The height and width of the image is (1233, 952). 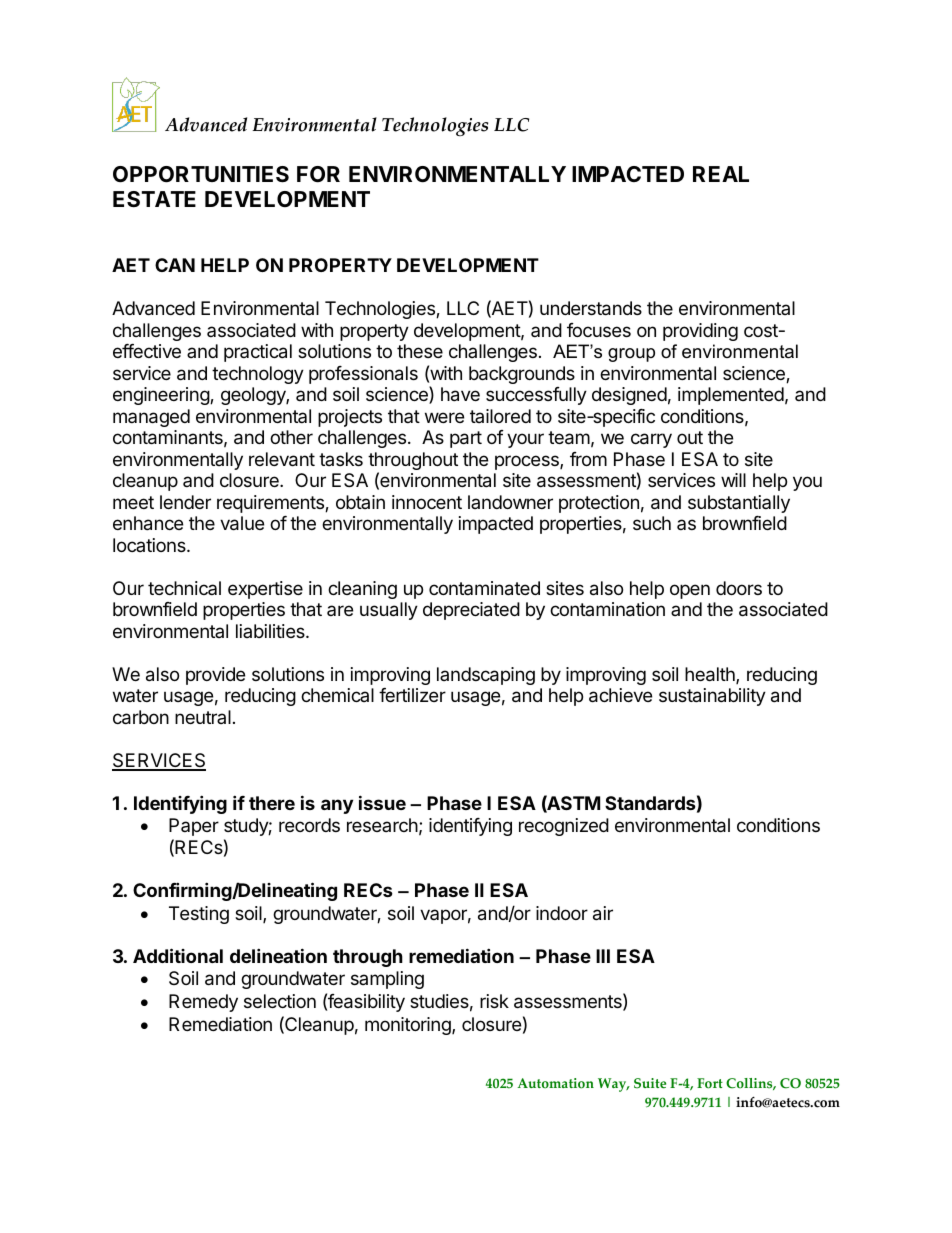 What do you see at coordinates (650, 1083) in the image?
I see `Suite` at bounding box center [650, 1083].
